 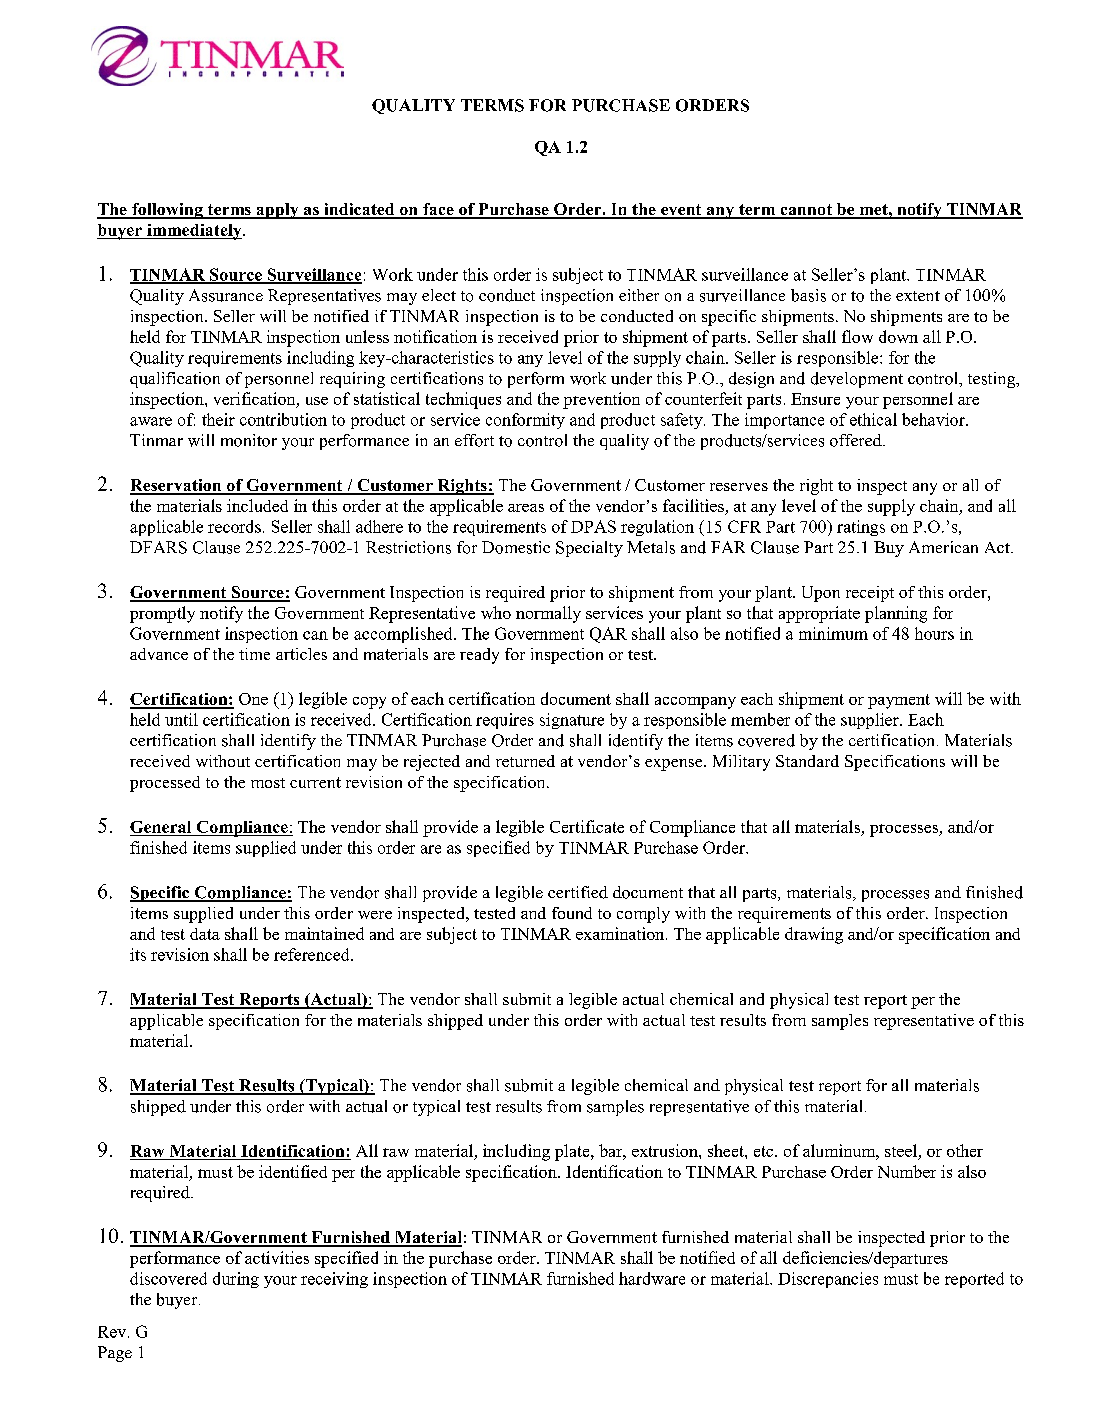 I want to click on immediately, so click(x=194, y=232).
